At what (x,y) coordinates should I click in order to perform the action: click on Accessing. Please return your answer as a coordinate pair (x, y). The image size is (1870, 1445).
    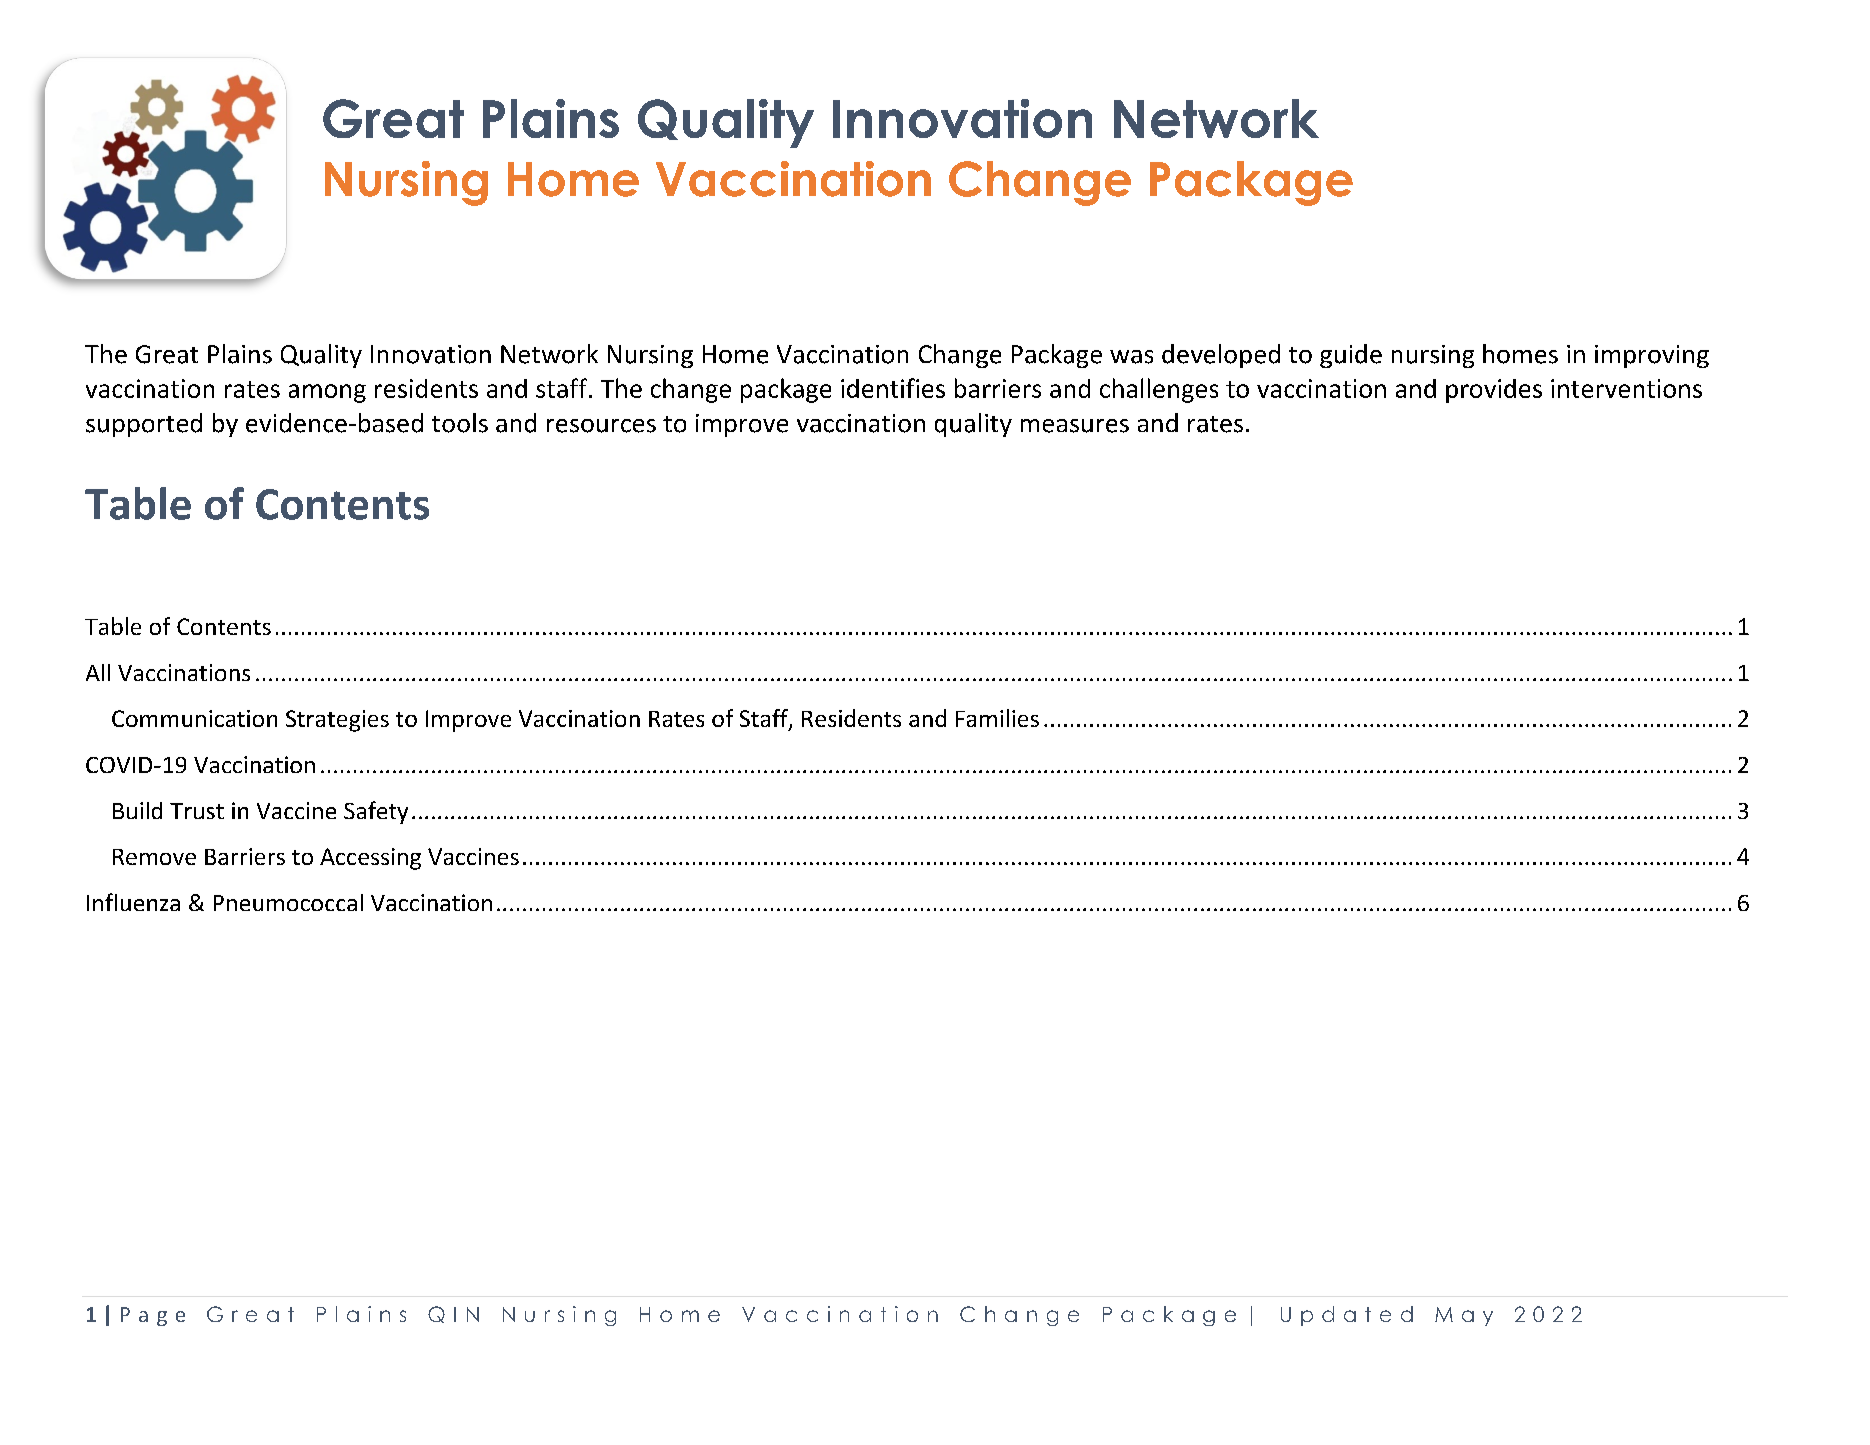
    Looking at the image, I should click on (370, 859).
